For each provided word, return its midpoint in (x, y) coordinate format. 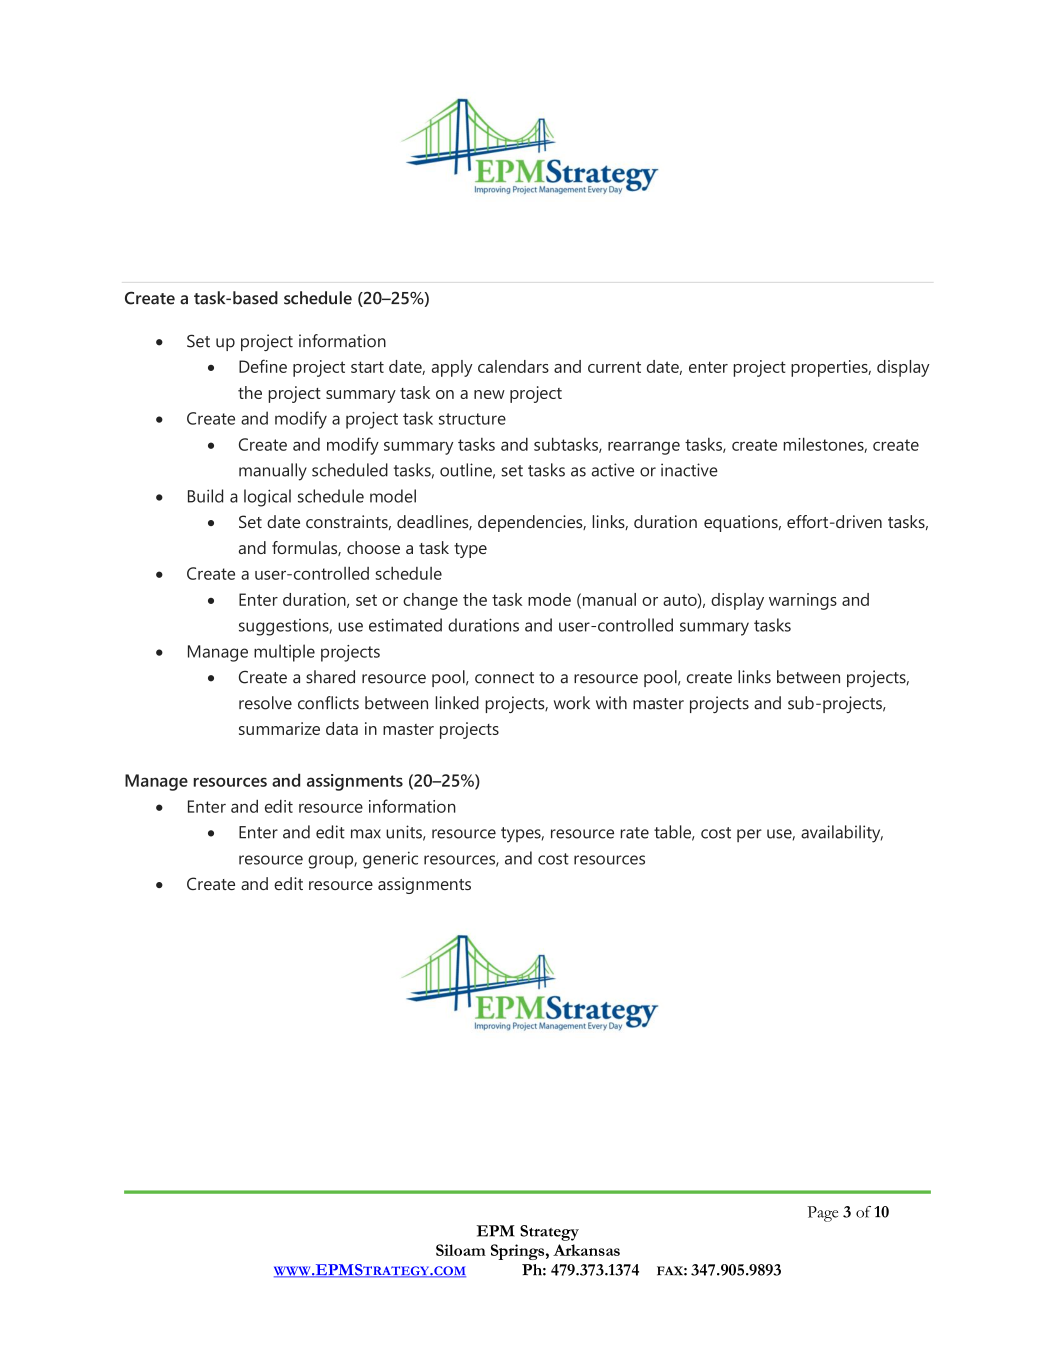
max (366, 834)
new (489, 394)
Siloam (461, 1250)
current (614, 367)
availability (842, 834)
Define (263, 366)
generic (390, 860)
